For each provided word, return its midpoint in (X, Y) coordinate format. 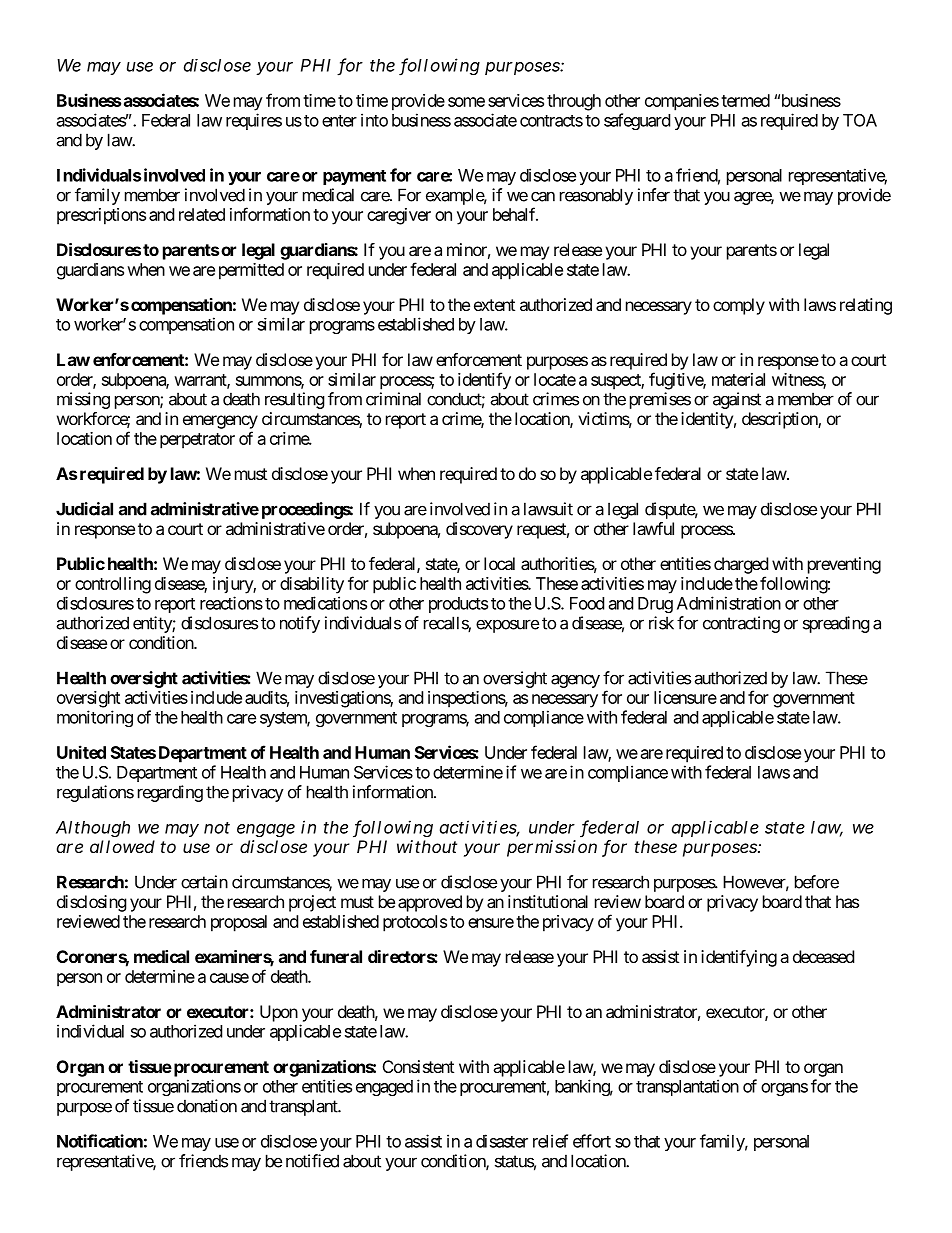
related (202, 214)
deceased (823, 956)
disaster (502, 1141)
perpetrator (197, 441)
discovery (479, 530)
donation (207, 1106)
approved (430, 903)
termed (745, 100)
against (737, 400)
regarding (170, 793)
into (374, 120)
